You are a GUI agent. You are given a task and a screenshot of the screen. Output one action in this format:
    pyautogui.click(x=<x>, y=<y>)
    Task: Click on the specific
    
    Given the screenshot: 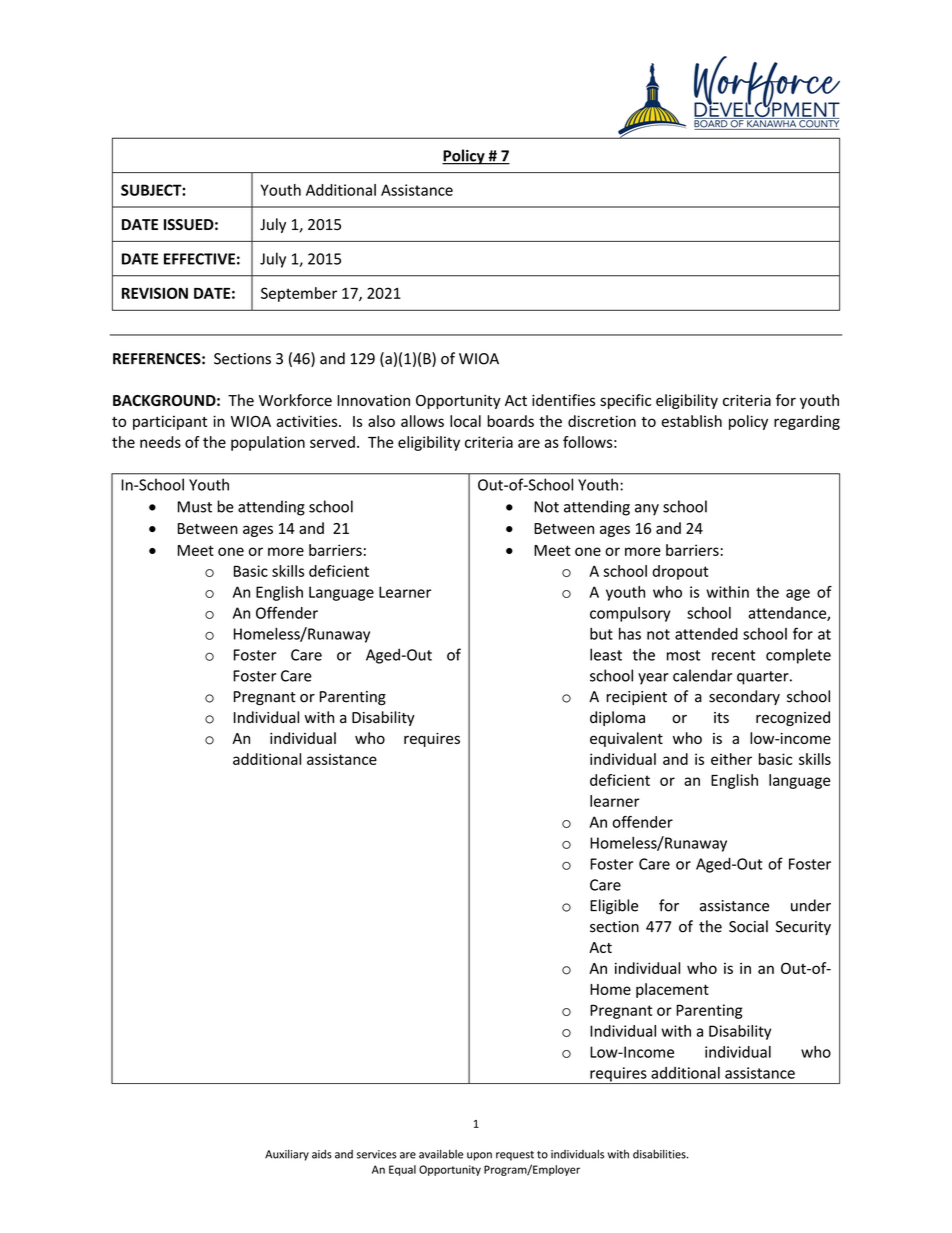 What is the action you would take?
    pyautogui.click(x=625, y=401)
